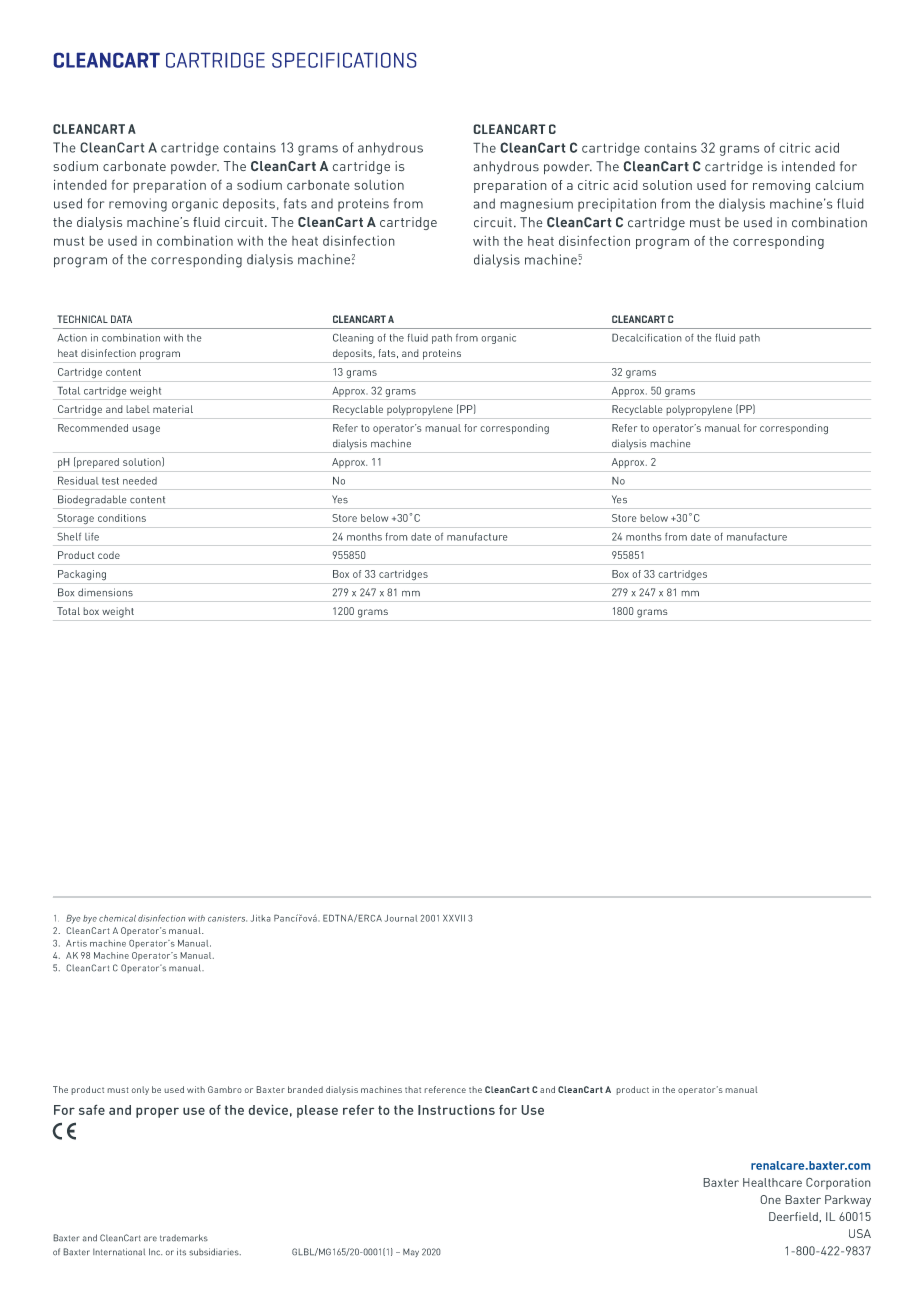  What do you see at coordinates (839, 185) in the document?
I see `calcium` at bounding box center [839, 185].
